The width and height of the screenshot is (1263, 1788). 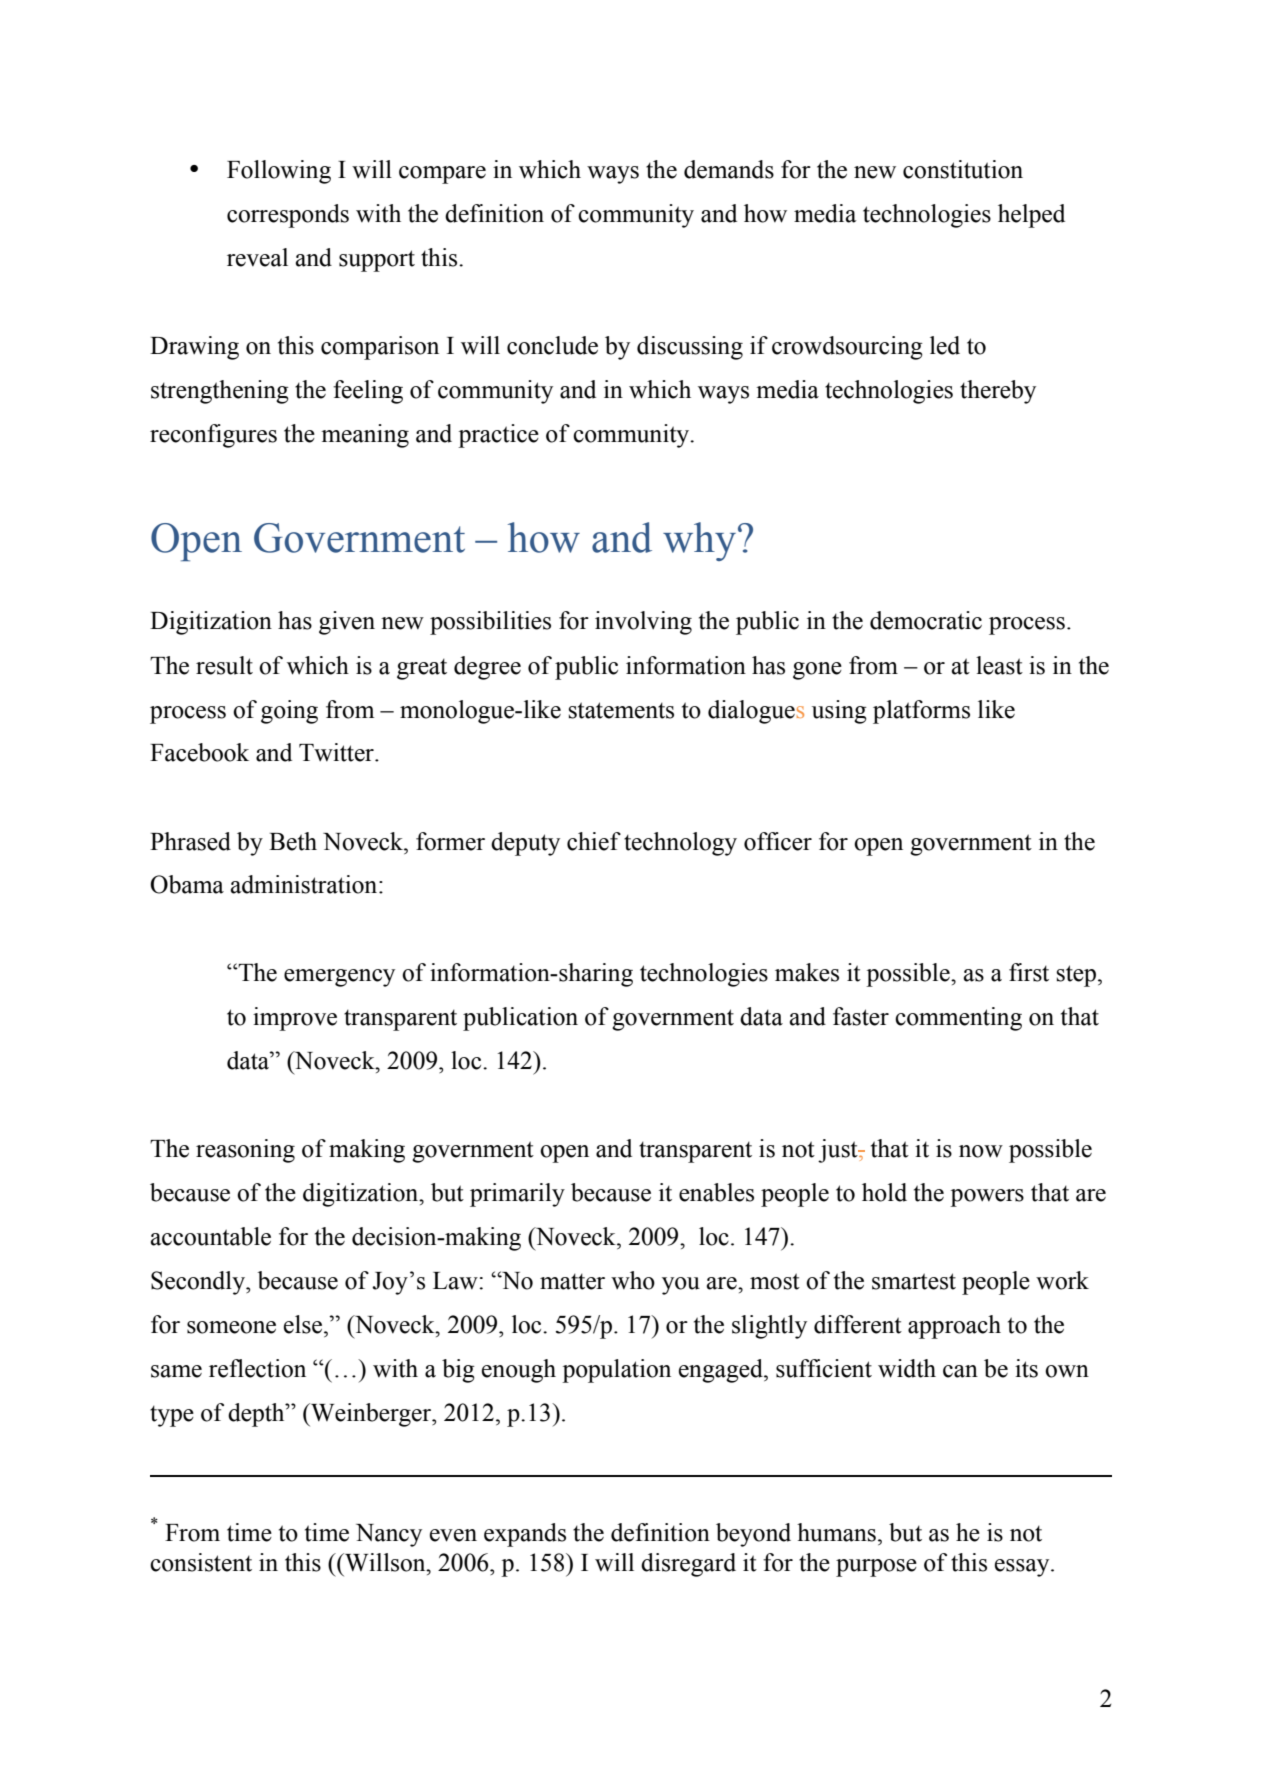 I want to click on why, so click(x=699, y=541).
